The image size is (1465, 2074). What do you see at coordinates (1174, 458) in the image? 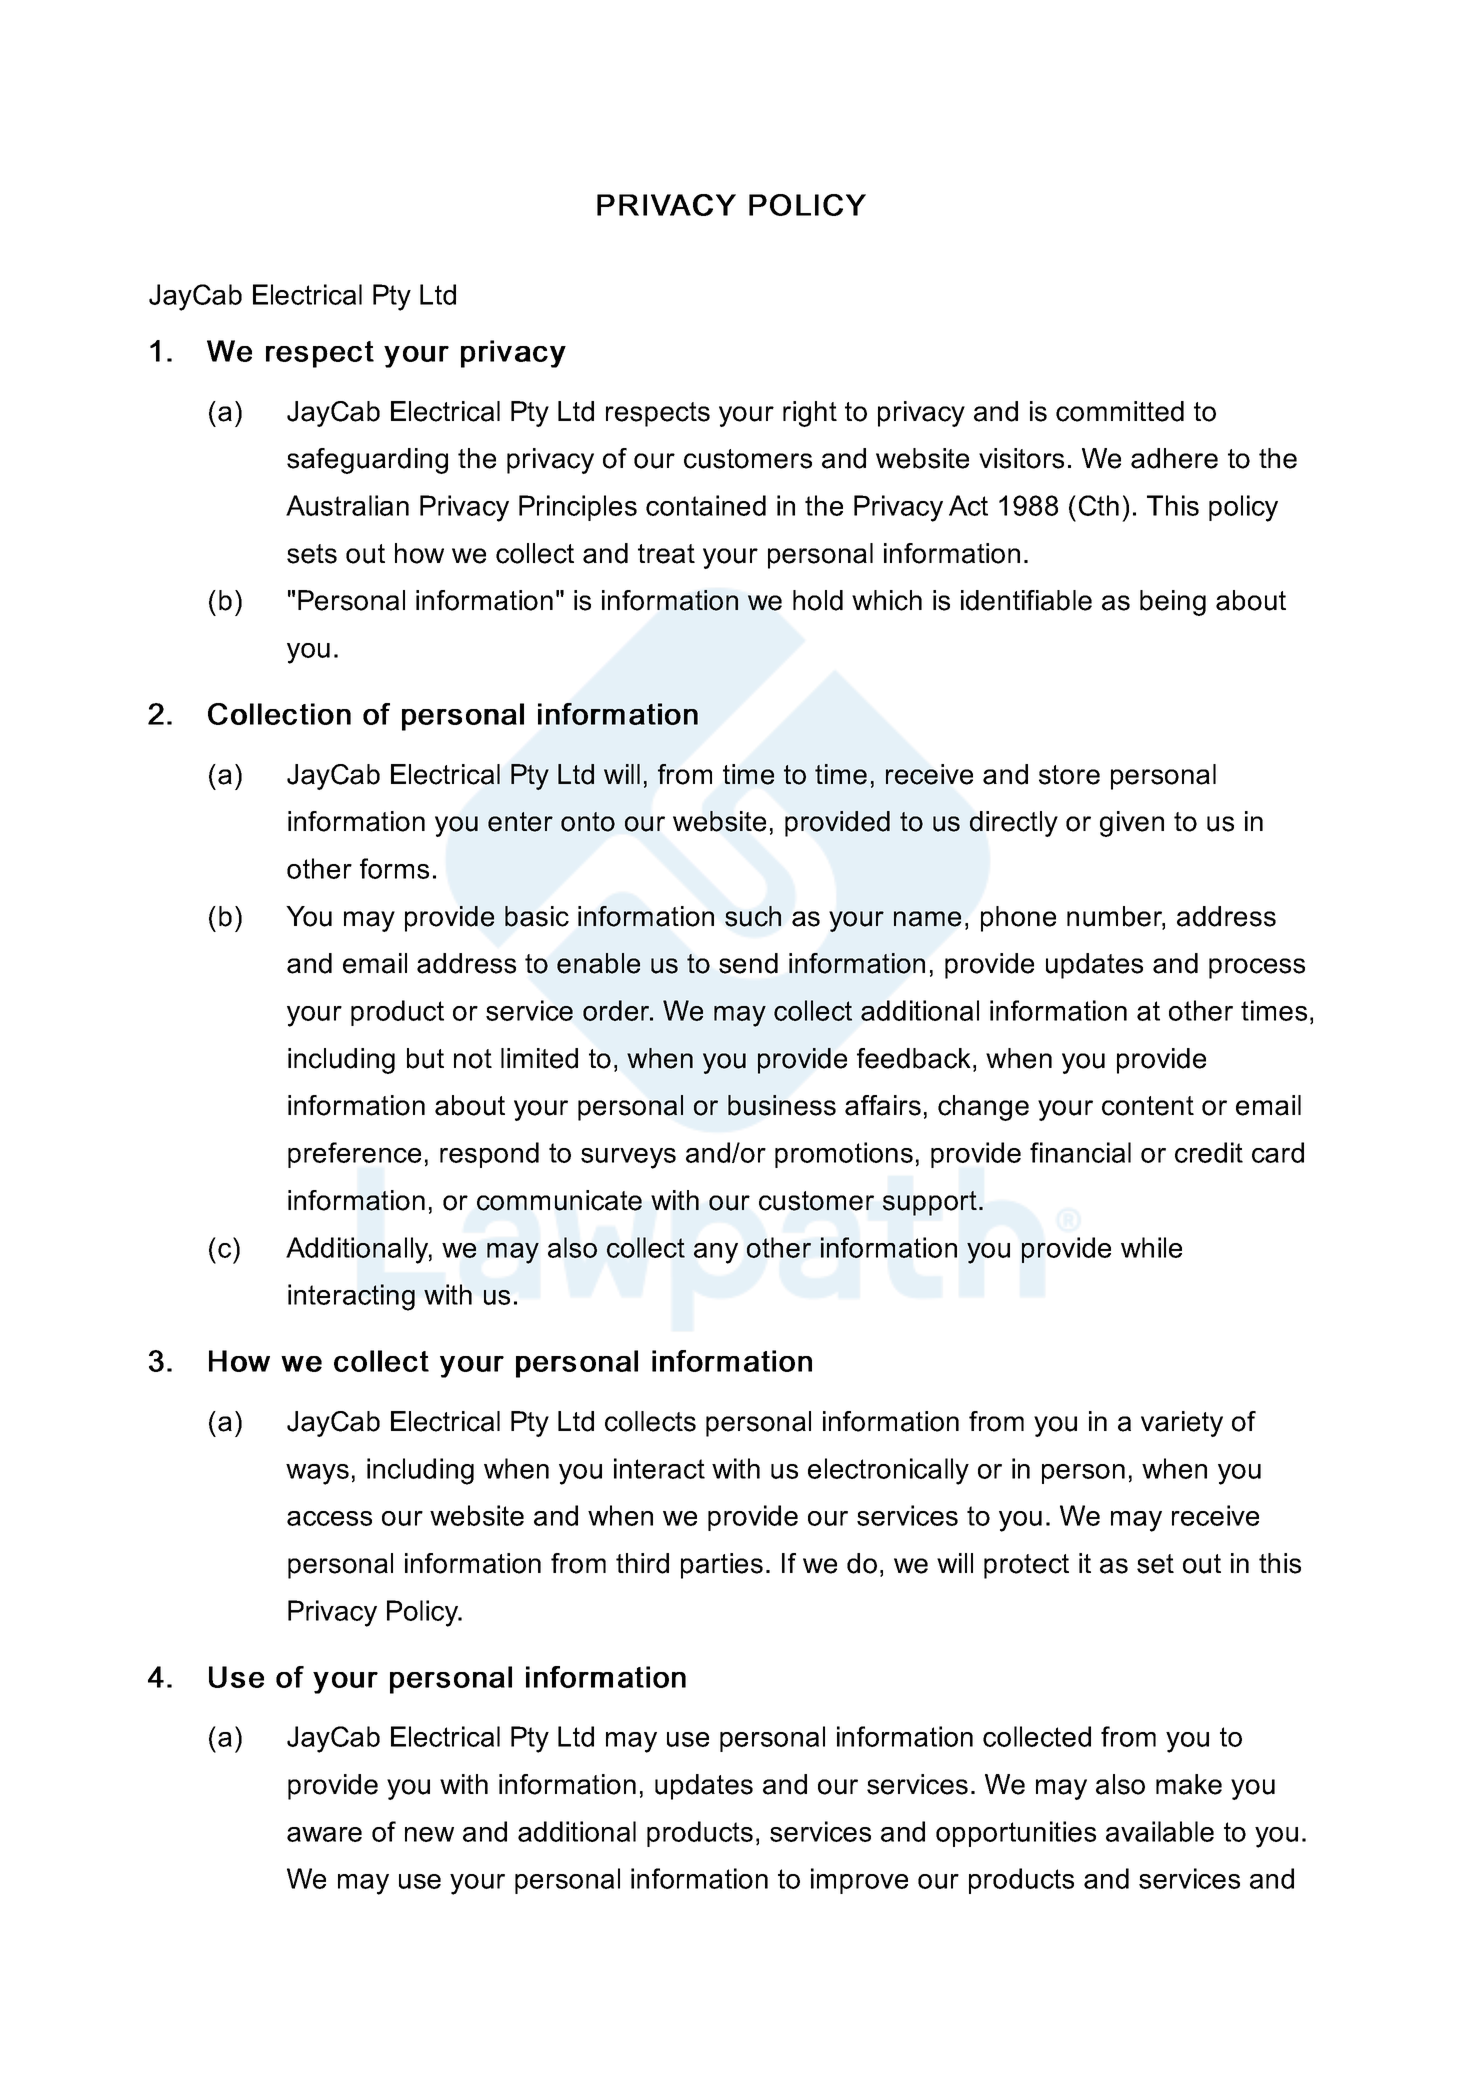
I see `adhere` at bounding box center [1174, 458].
